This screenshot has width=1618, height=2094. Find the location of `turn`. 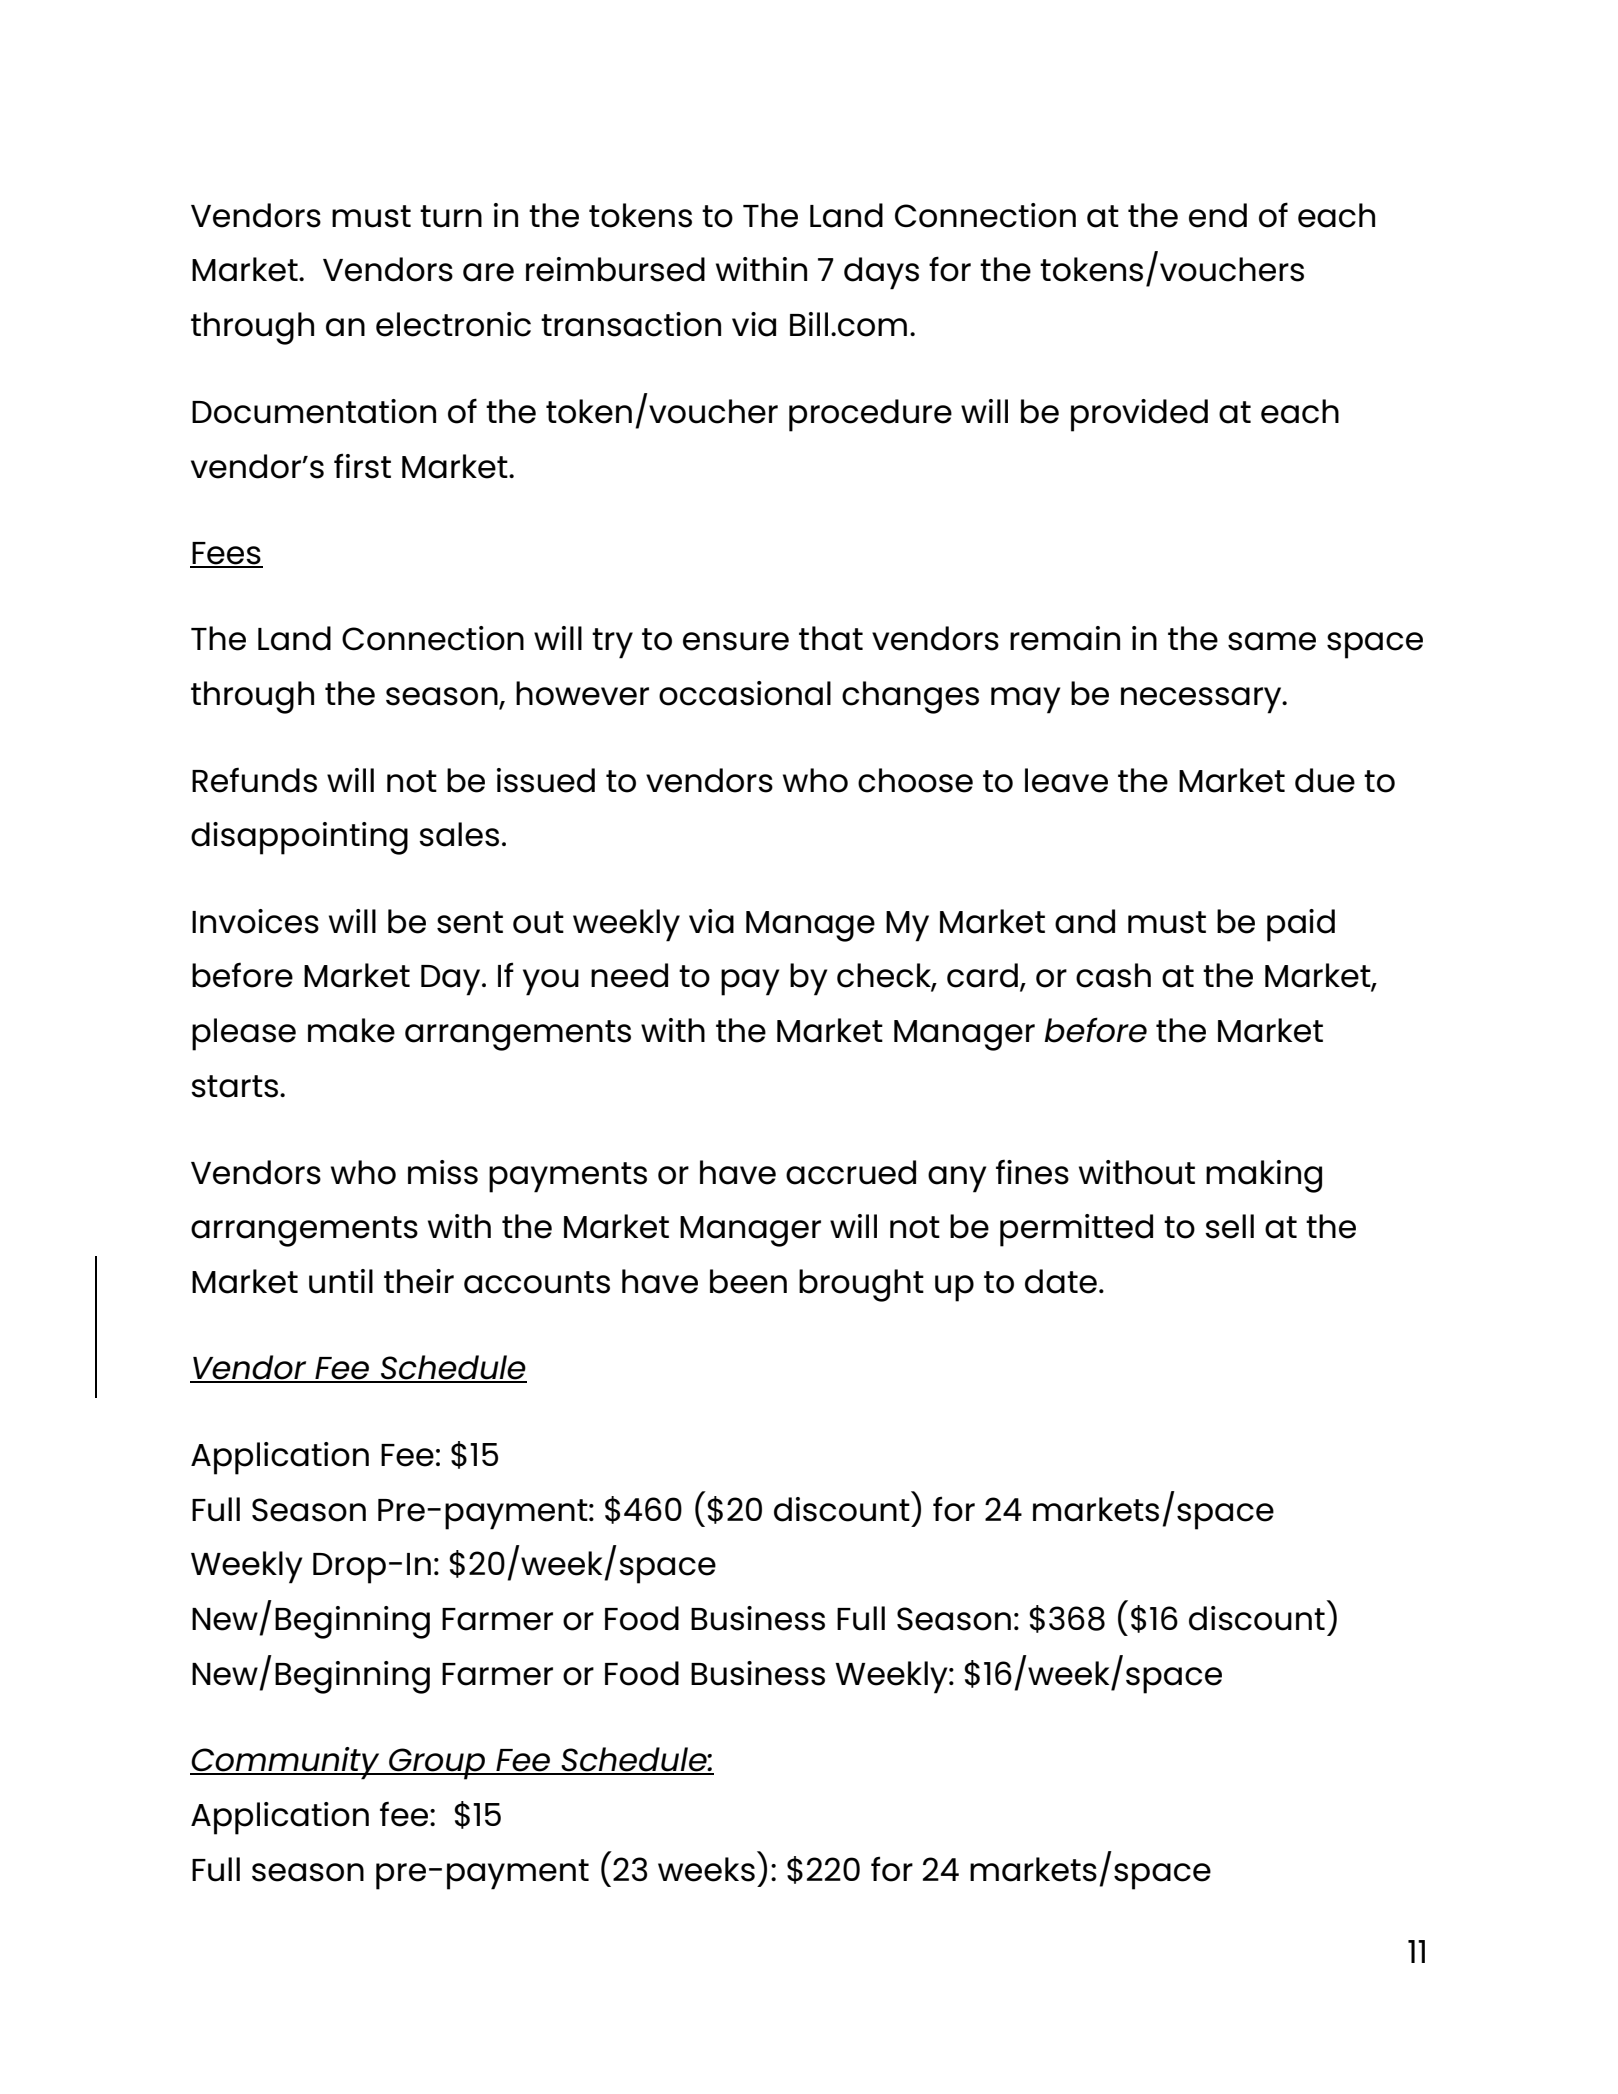

turn is located at coordinates (451, 216).
